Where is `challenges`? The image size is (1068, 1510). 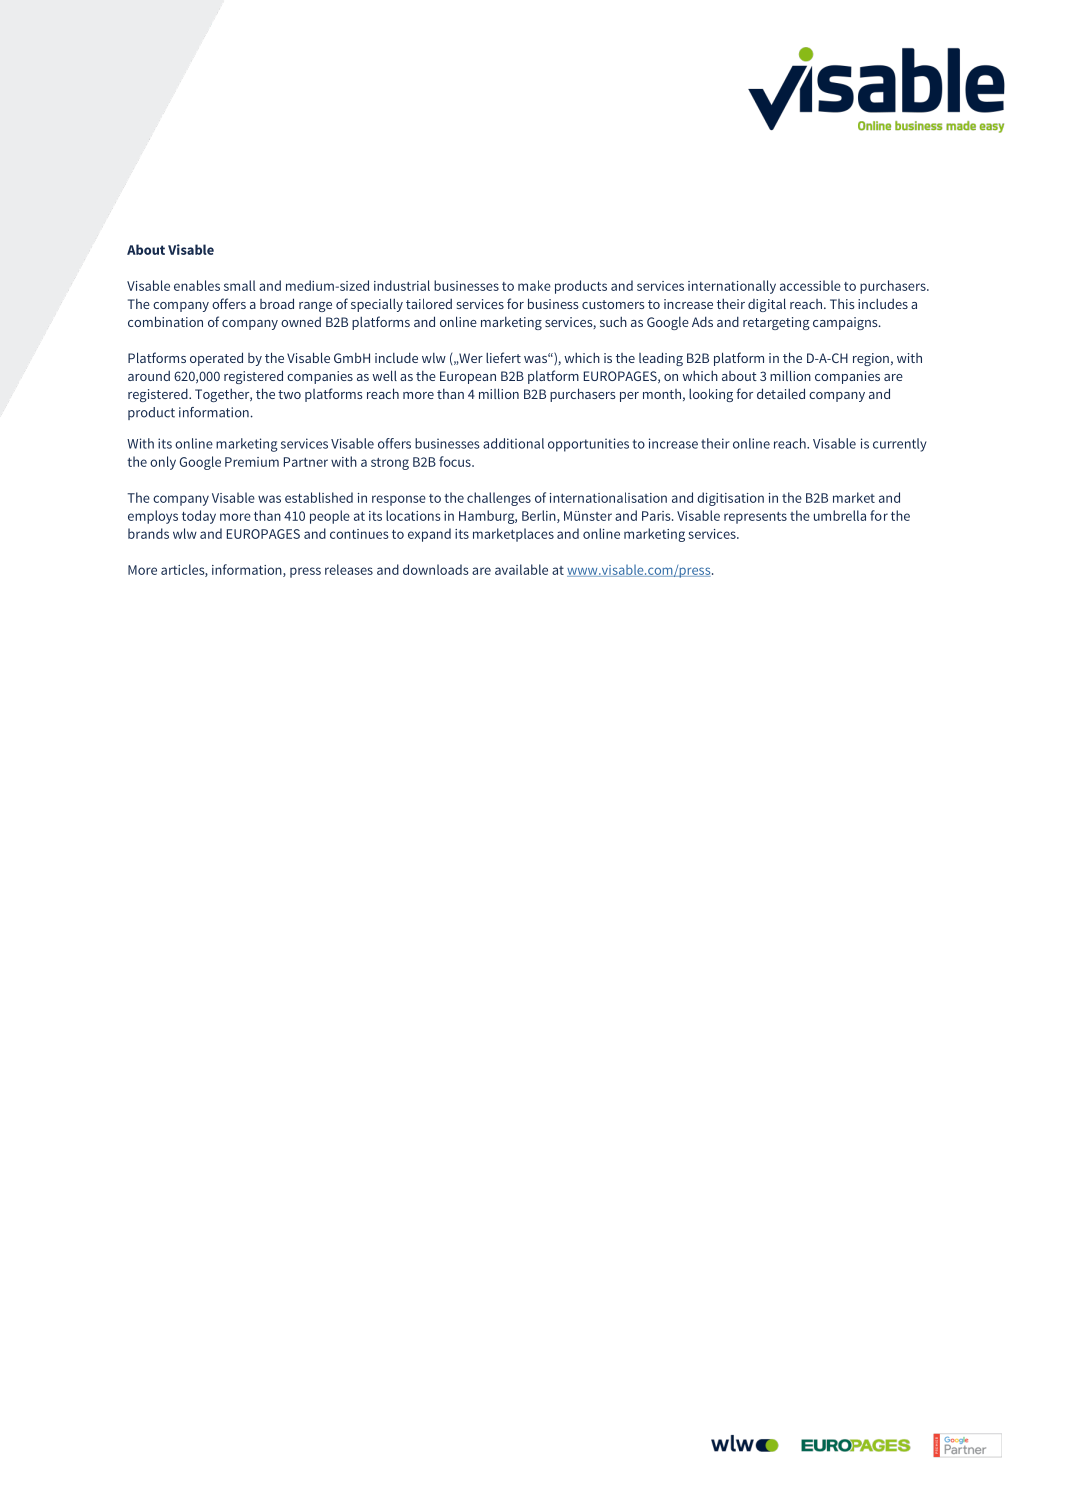
challenges is located at coordinates (499, 499).
